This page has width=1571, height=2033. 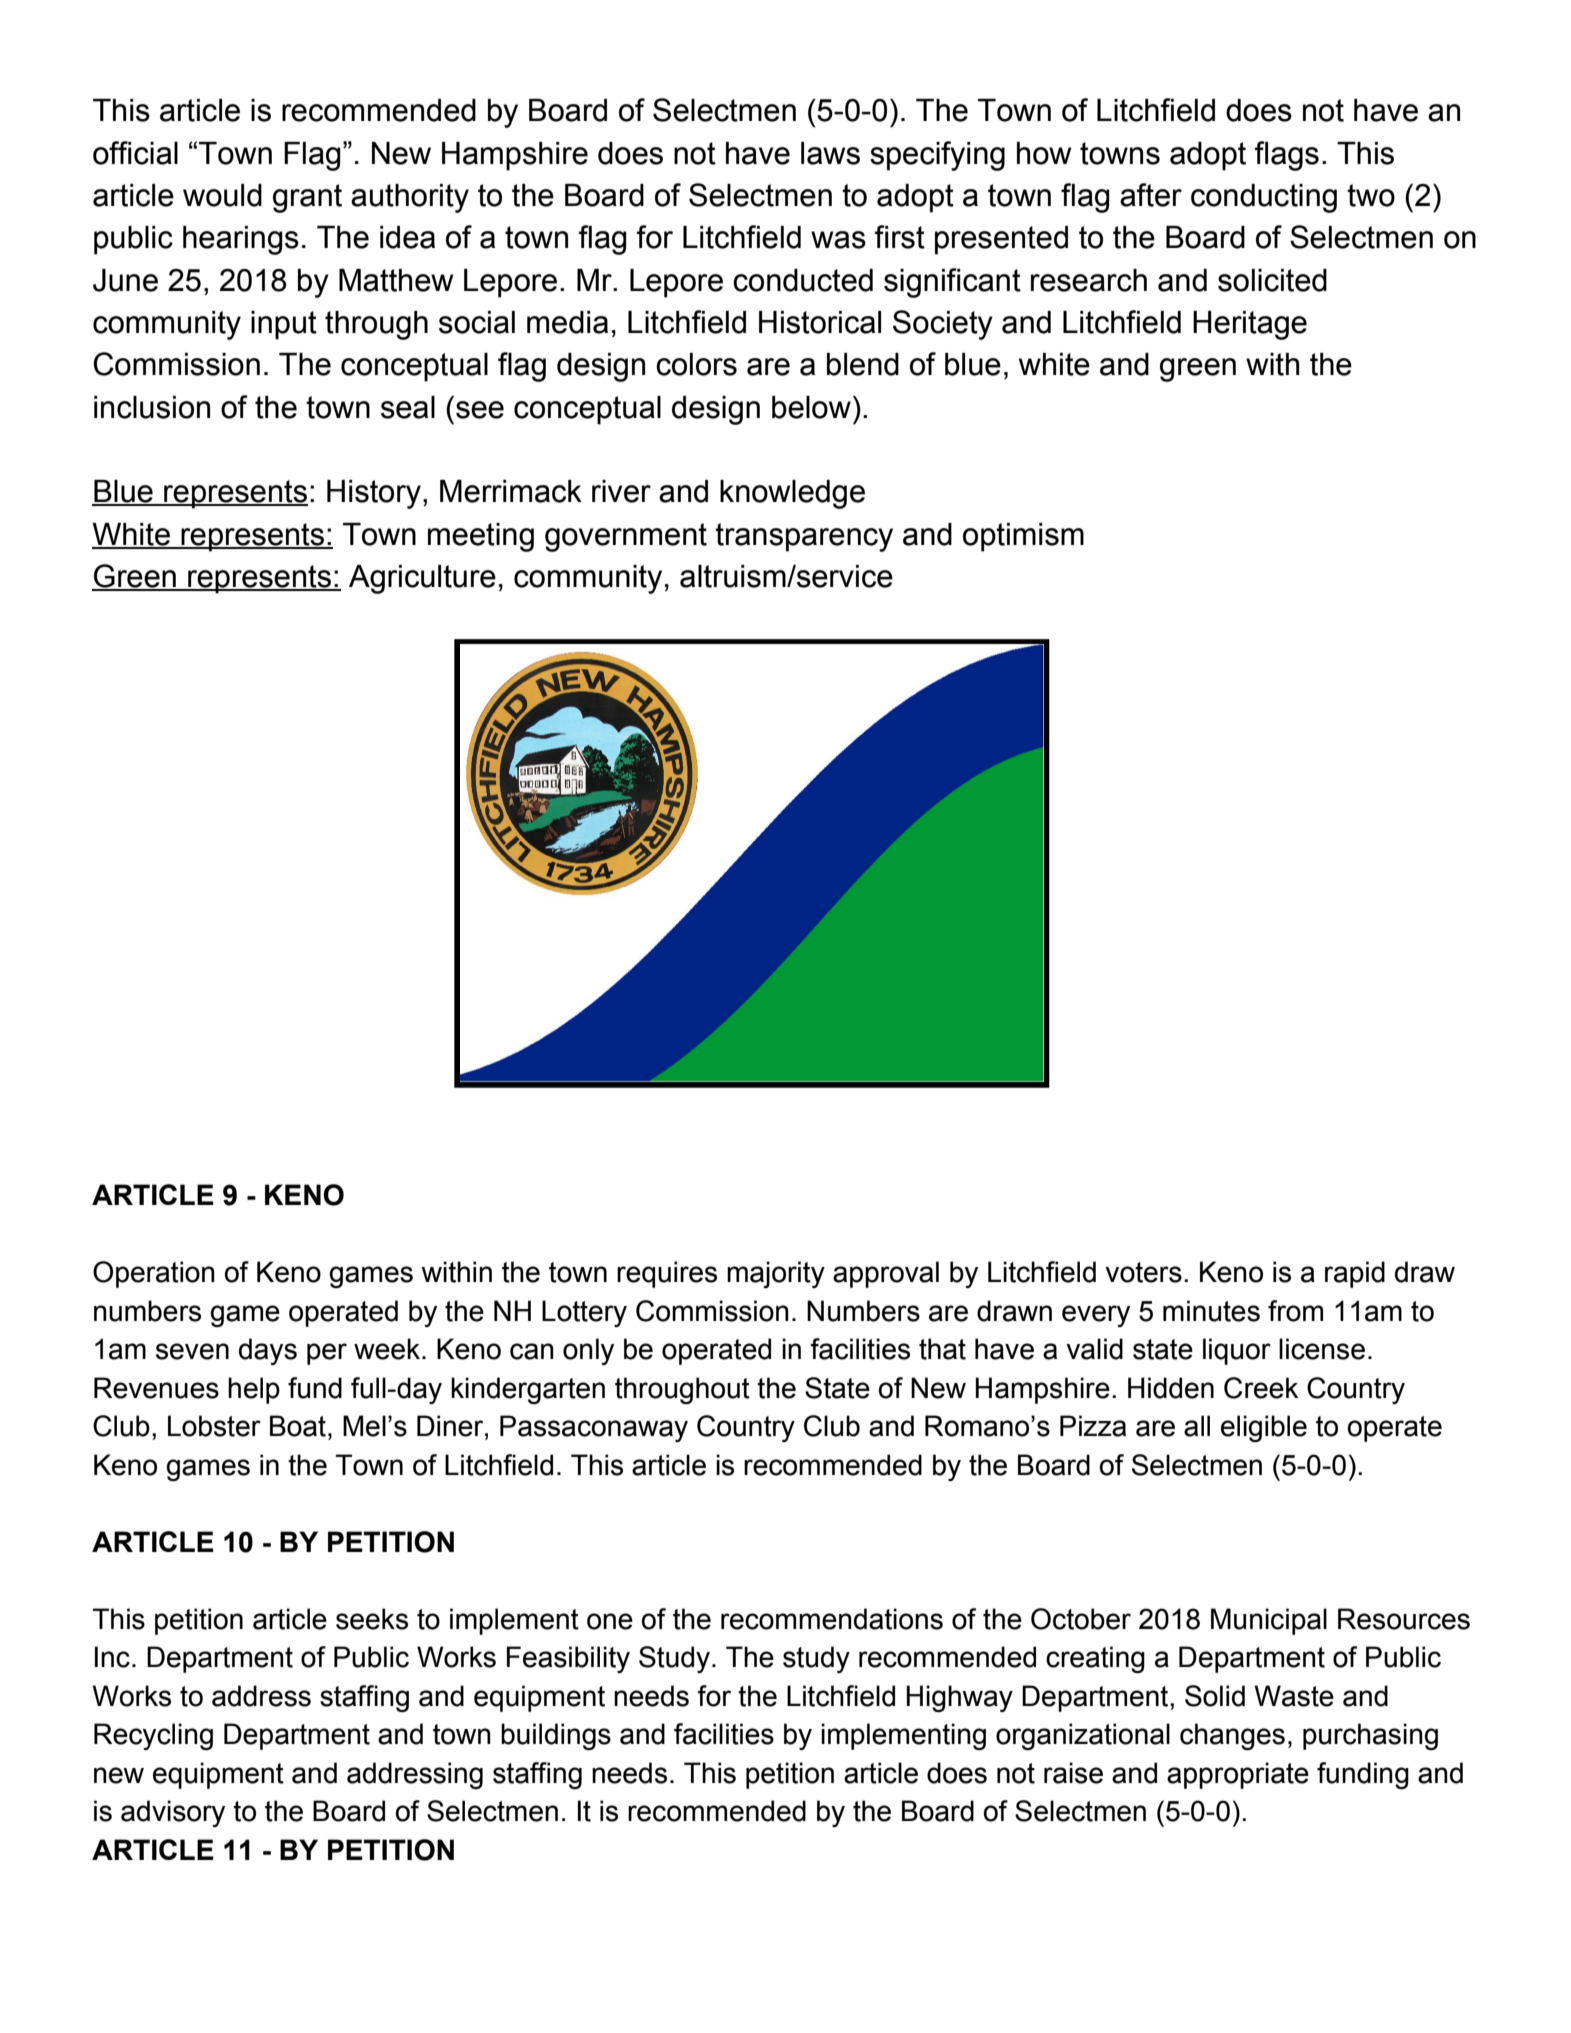 I want to click on majority, so click(x=776, y=1274).
